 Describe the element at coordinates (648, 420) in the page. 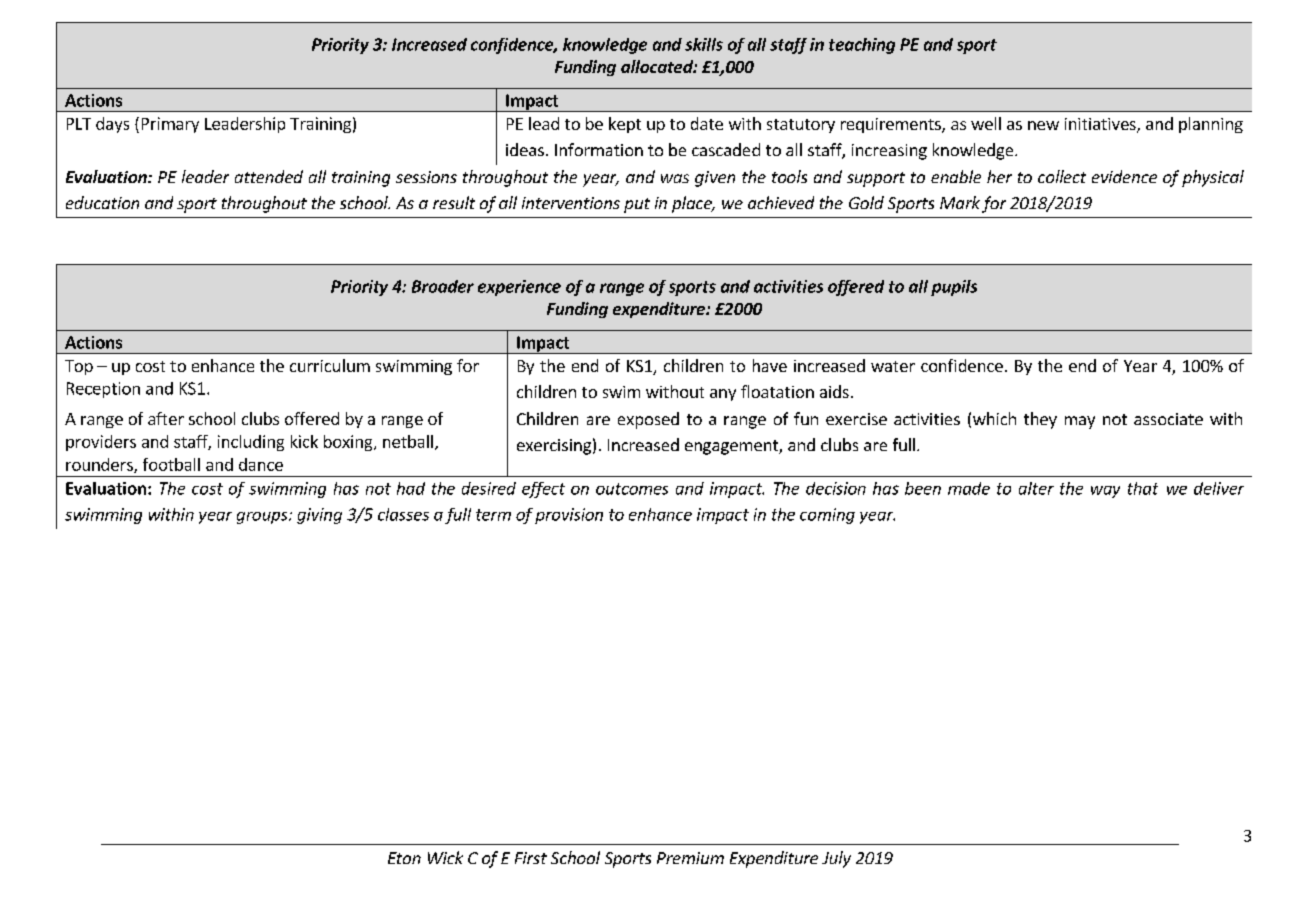

I see `exposed` at that location.
